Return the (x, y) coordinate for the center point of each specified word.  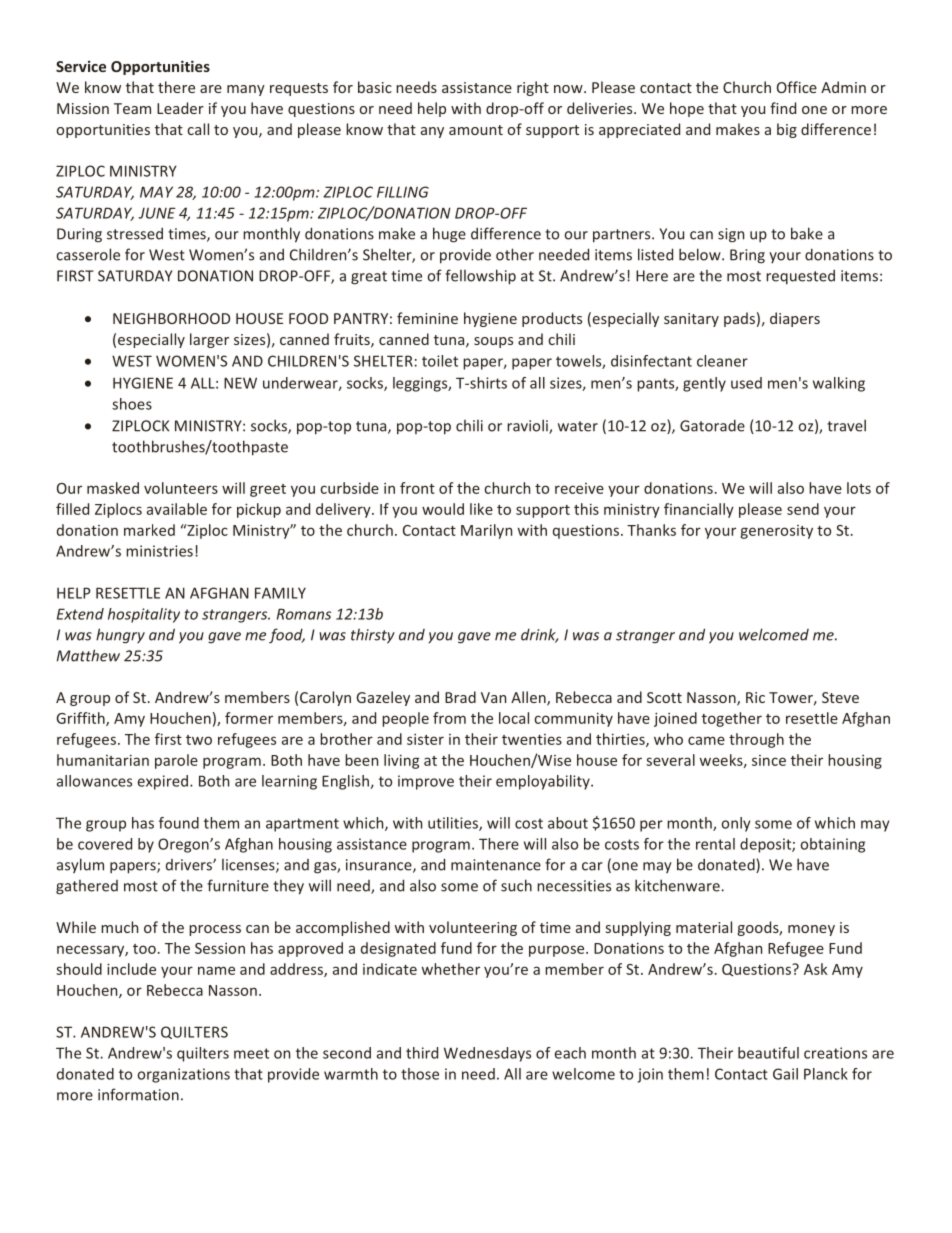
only (736, 824)
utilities (454, 824)
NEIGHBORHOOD (171, 318)
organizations (184, 1075)
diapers (795, 319)
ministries (159, 551)
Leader (180, 108)
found (179, 823)
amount (476, 130)
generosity (776, 532)
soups (493, 342)
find (783, 108)
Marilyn (486, 531)
